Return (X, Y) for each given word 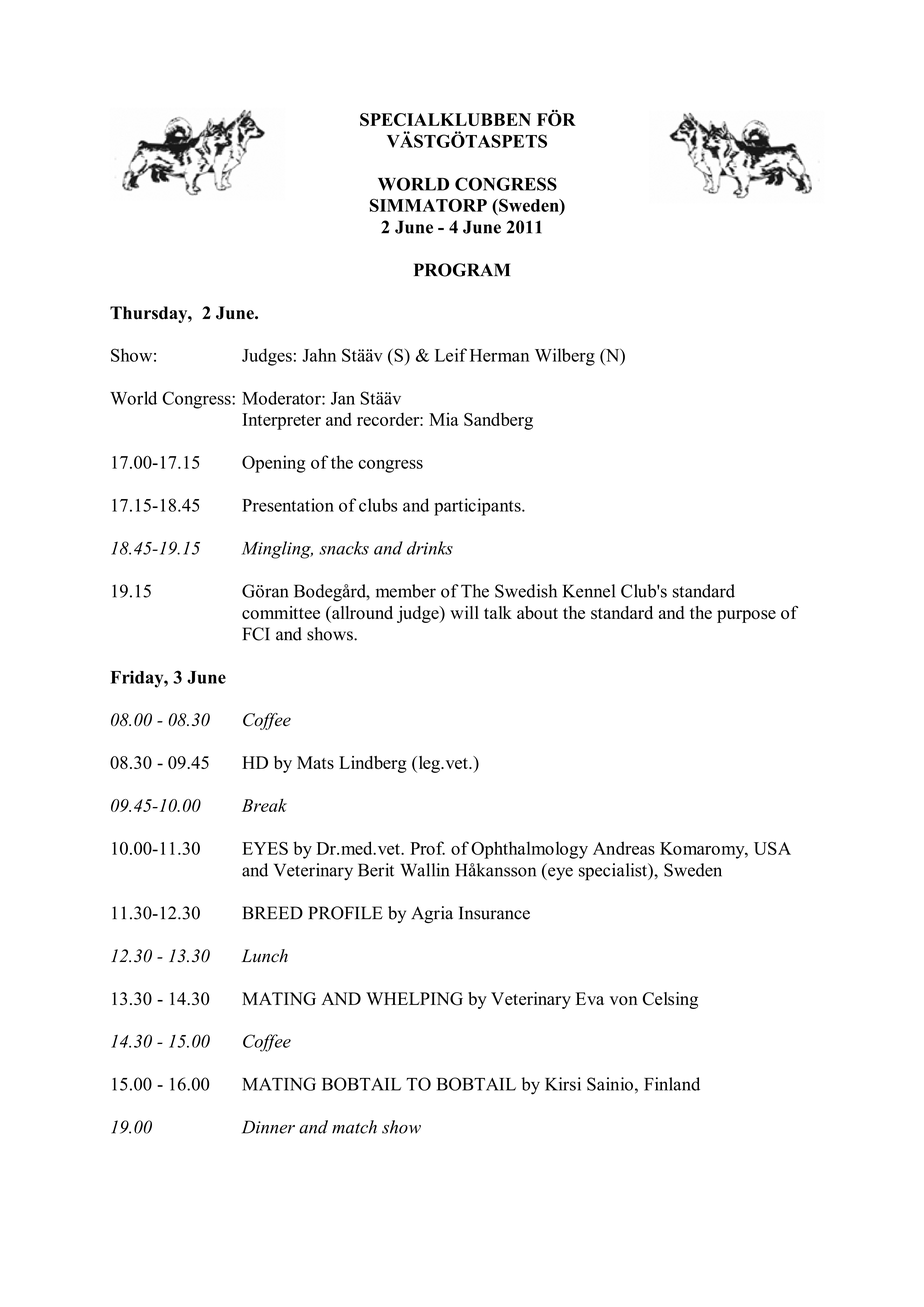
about (537, 613)
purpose (746, 616)
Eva (590, 998)
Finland (672, 1084)
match (354, 1127)
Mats (315, 762)
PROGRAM (462, 270)
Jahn (319, 355)
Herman (499, 355)
